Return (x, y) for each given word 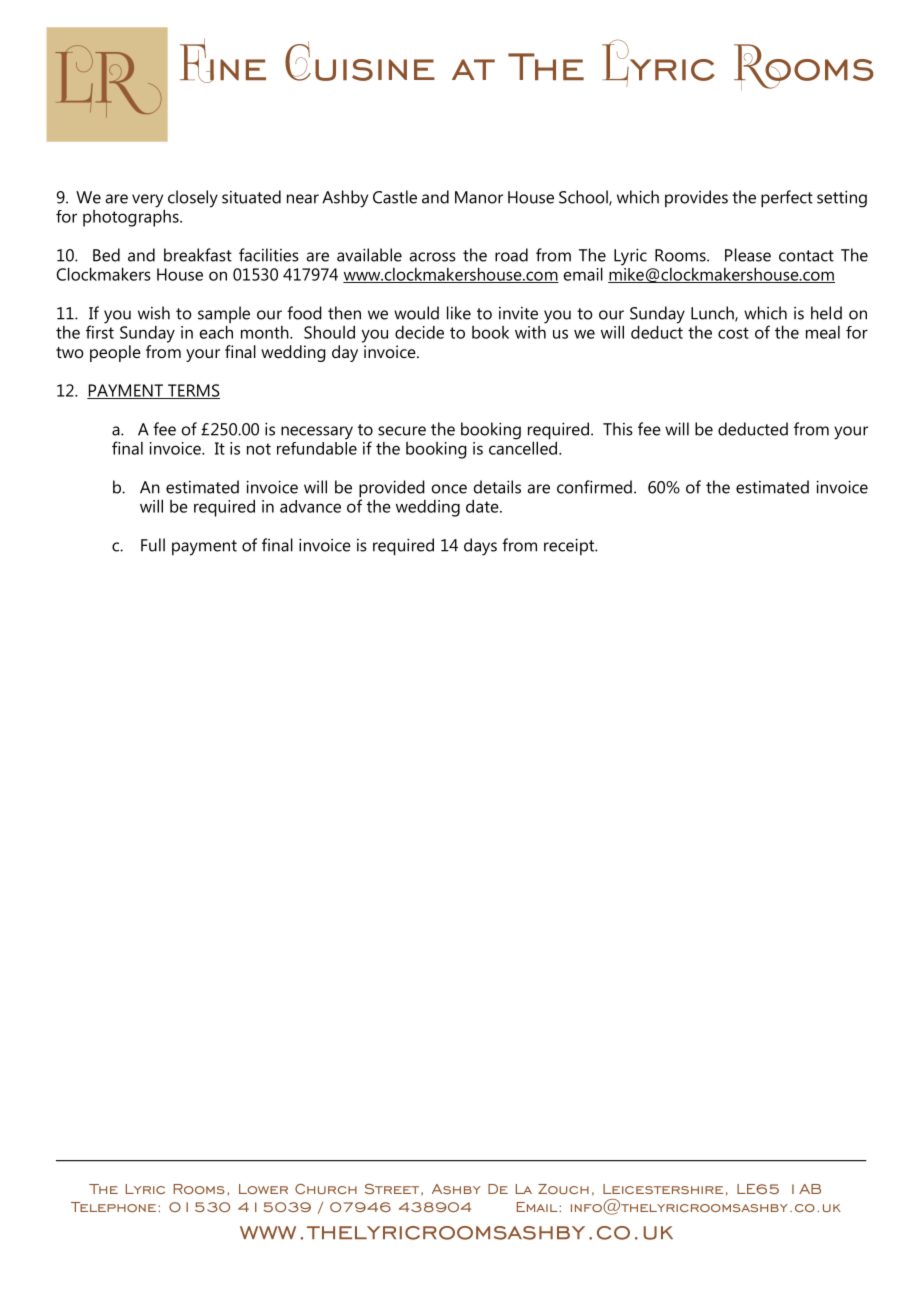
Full (153, 545)
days (480, 547)
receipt (570, 546)
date (483, 506)
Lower (263, 1189)
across (433, 257)
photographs (132, 217)
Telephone (113, 1207)
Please (748, 255)
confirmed (594, 487)
